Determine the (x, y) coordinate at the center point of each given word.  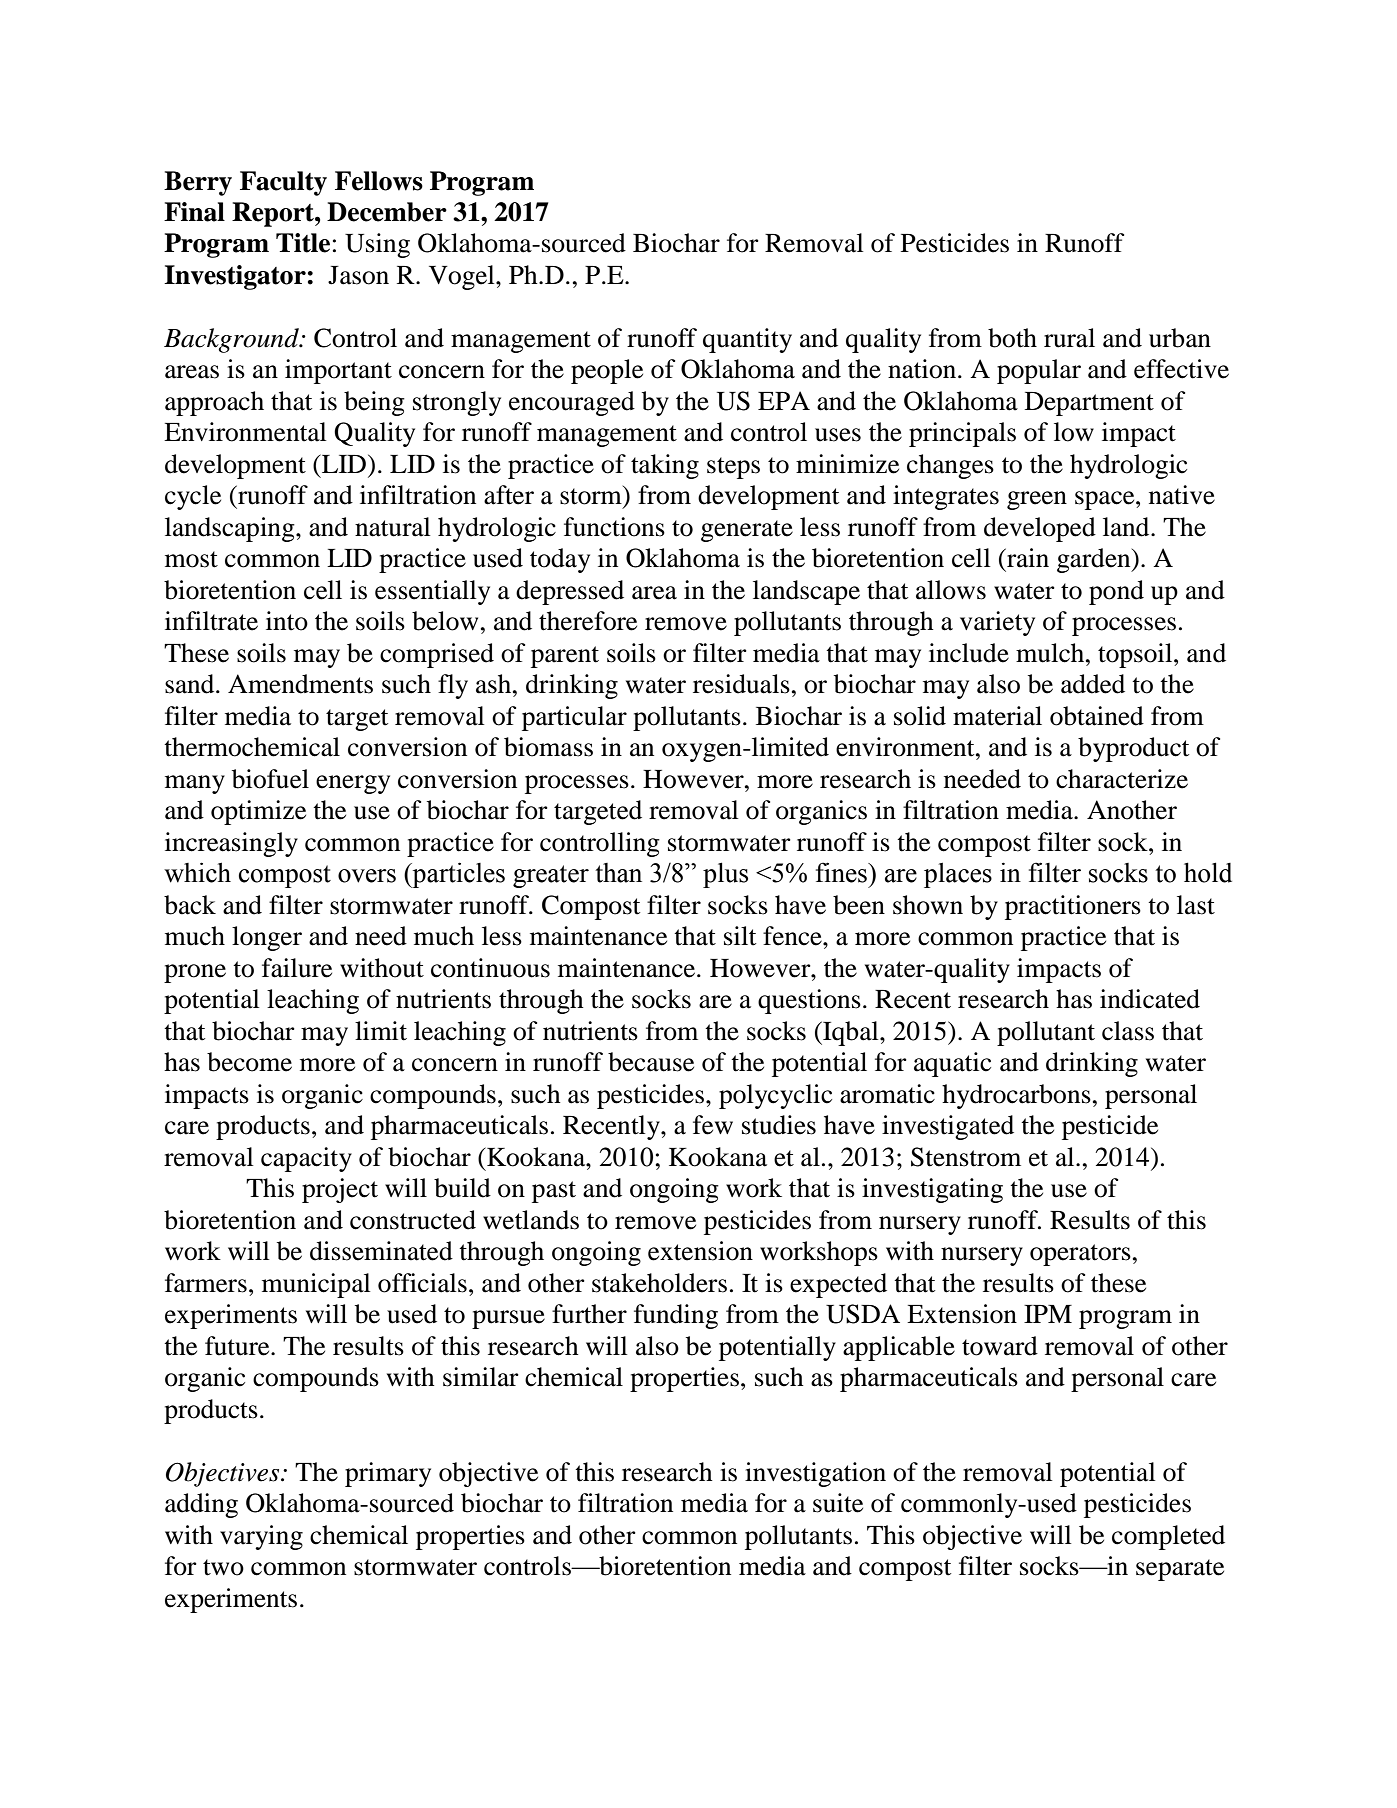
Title (303, 243)
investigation (815, 1474)
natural (393, 527)
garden (1095, 560)
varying (261, 1537)
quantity (747, 340)
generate (747, 531)
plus (725, 875)
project (340, 1190)
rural (1069, 338)
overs (367, 876)
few (713, 1125)
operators (1080, 1255)
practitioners (1073, 907)
